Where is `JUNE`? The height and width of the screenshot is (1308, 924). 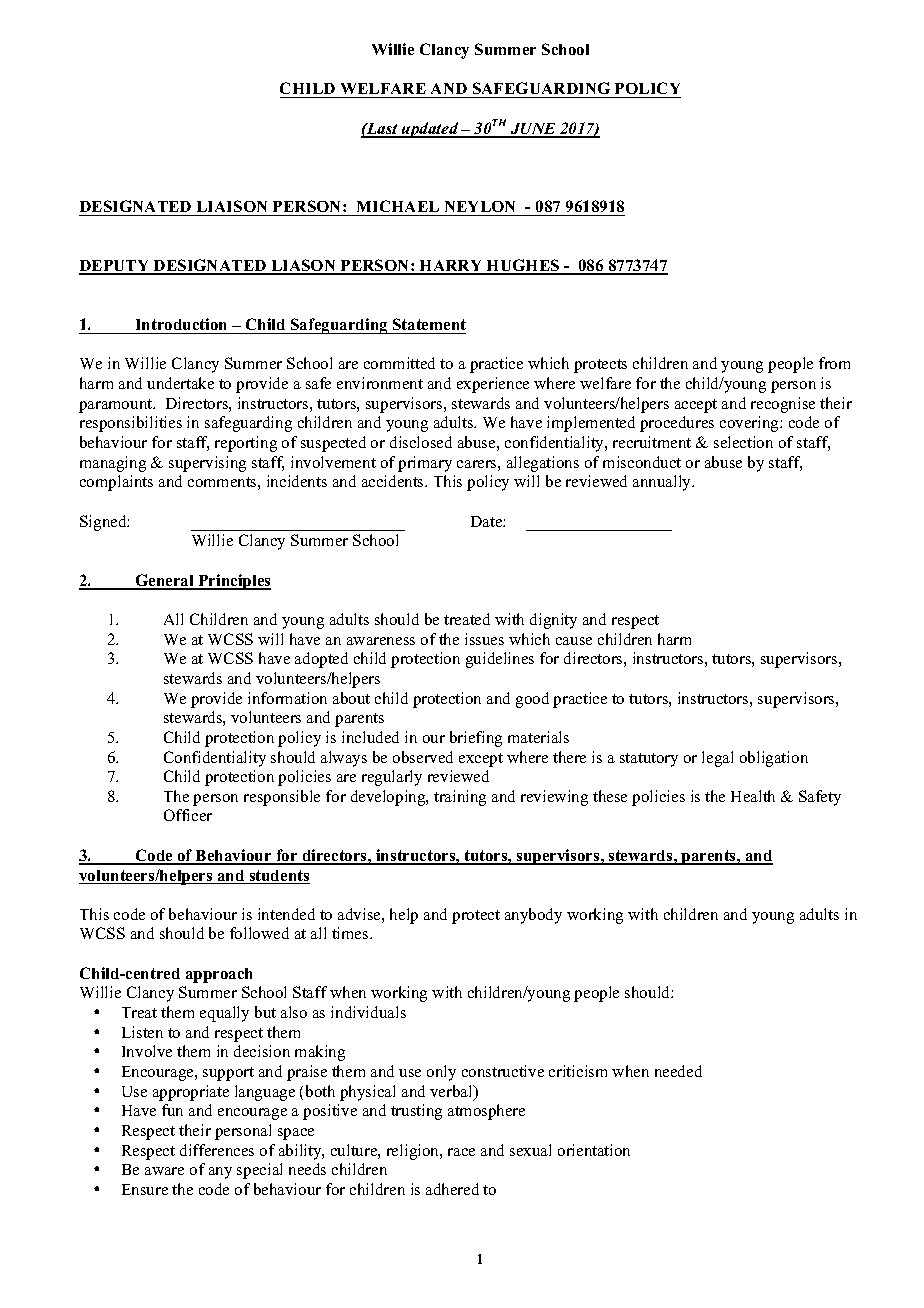 JUNE is located at coordinates (534, 130).
